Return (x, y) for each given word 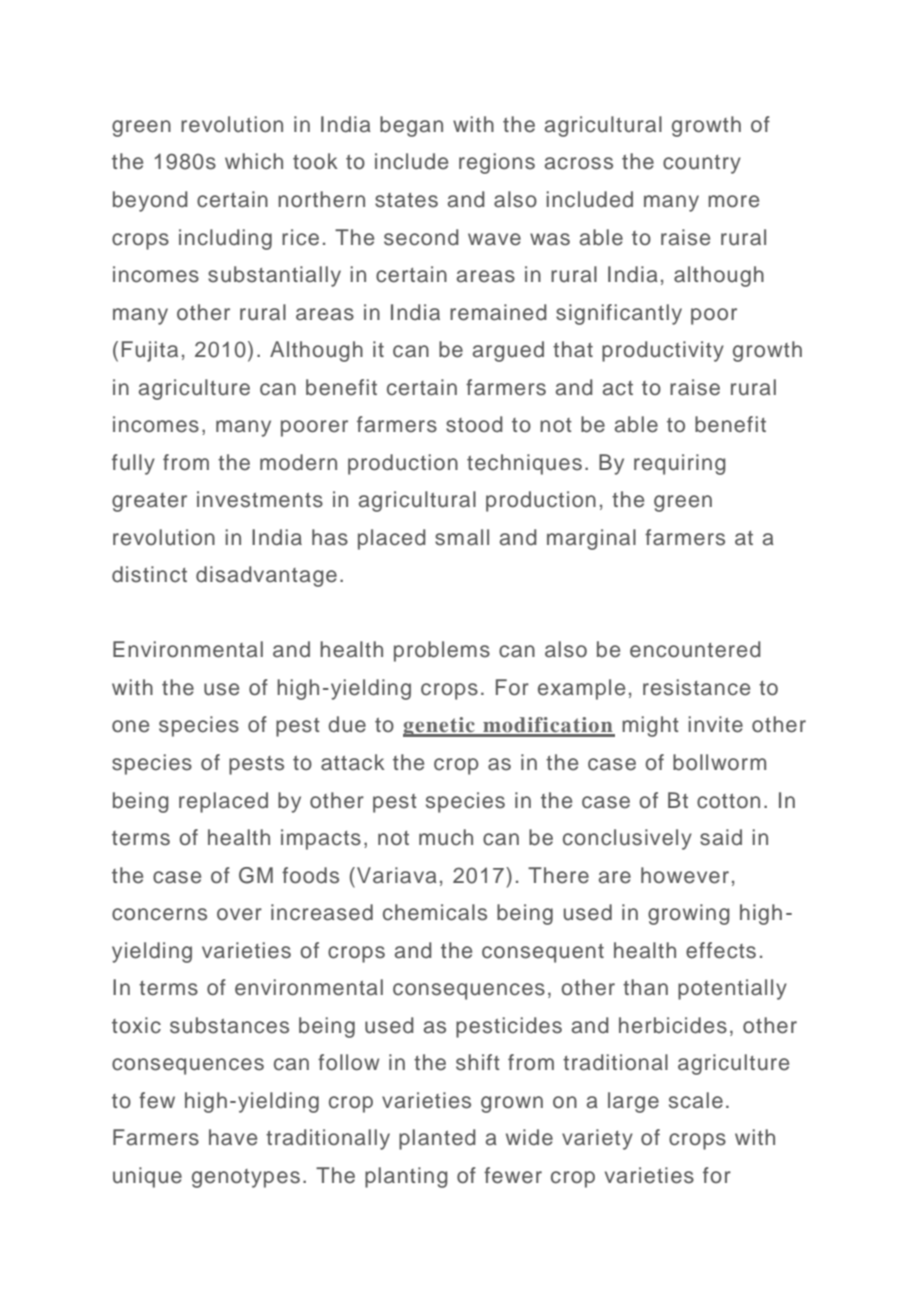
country (702, 164)
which (254, 161)
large (633, 1102)
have (233, 1137)
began (411, 126)
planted (437, 1139)
